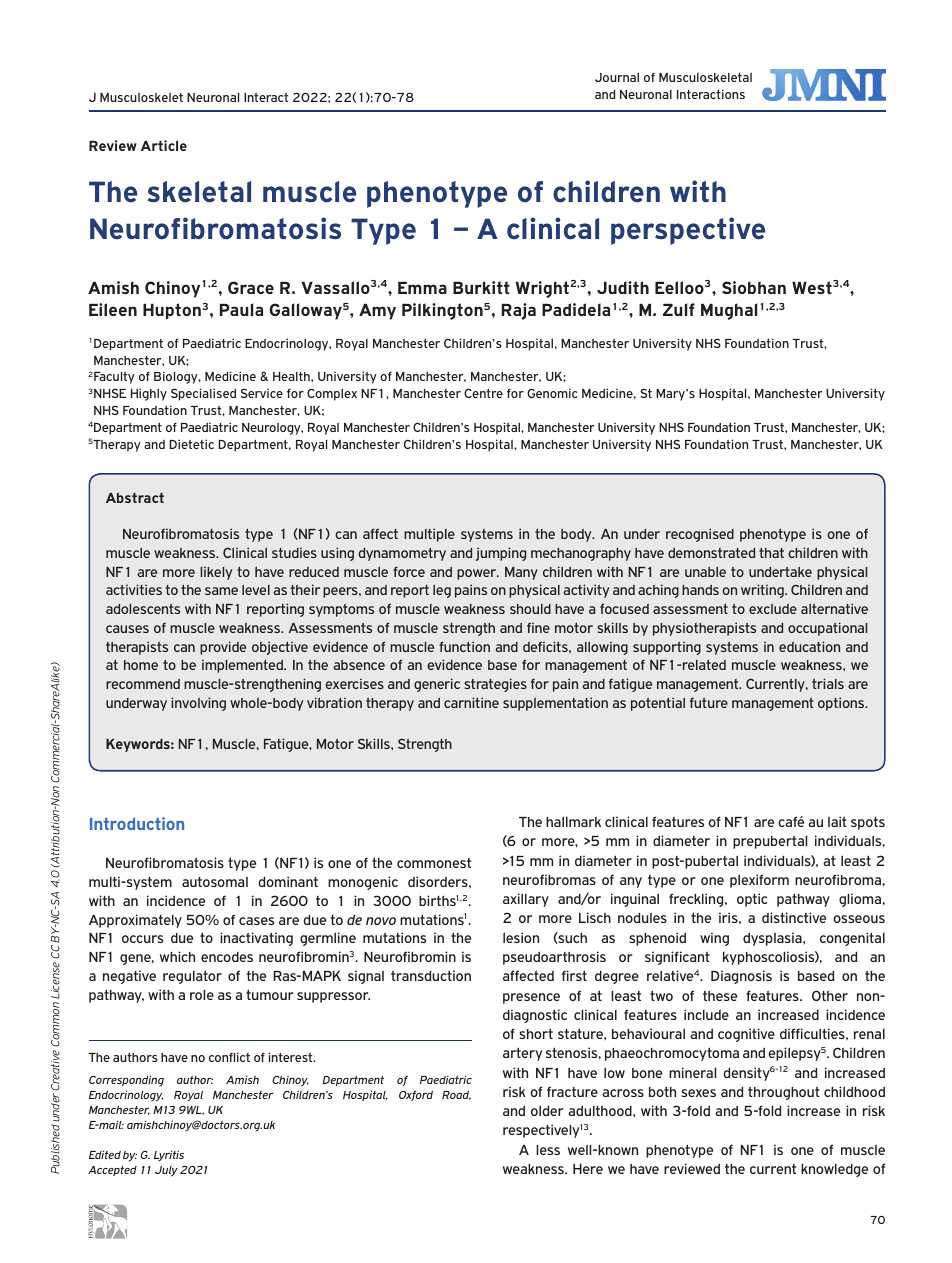 Image resolution: width=952 pixels, height=1263 pixels. What do you see at coordinates (191, 444) in the page?
I see `Dietetic` at bounding box center [191, 444].
